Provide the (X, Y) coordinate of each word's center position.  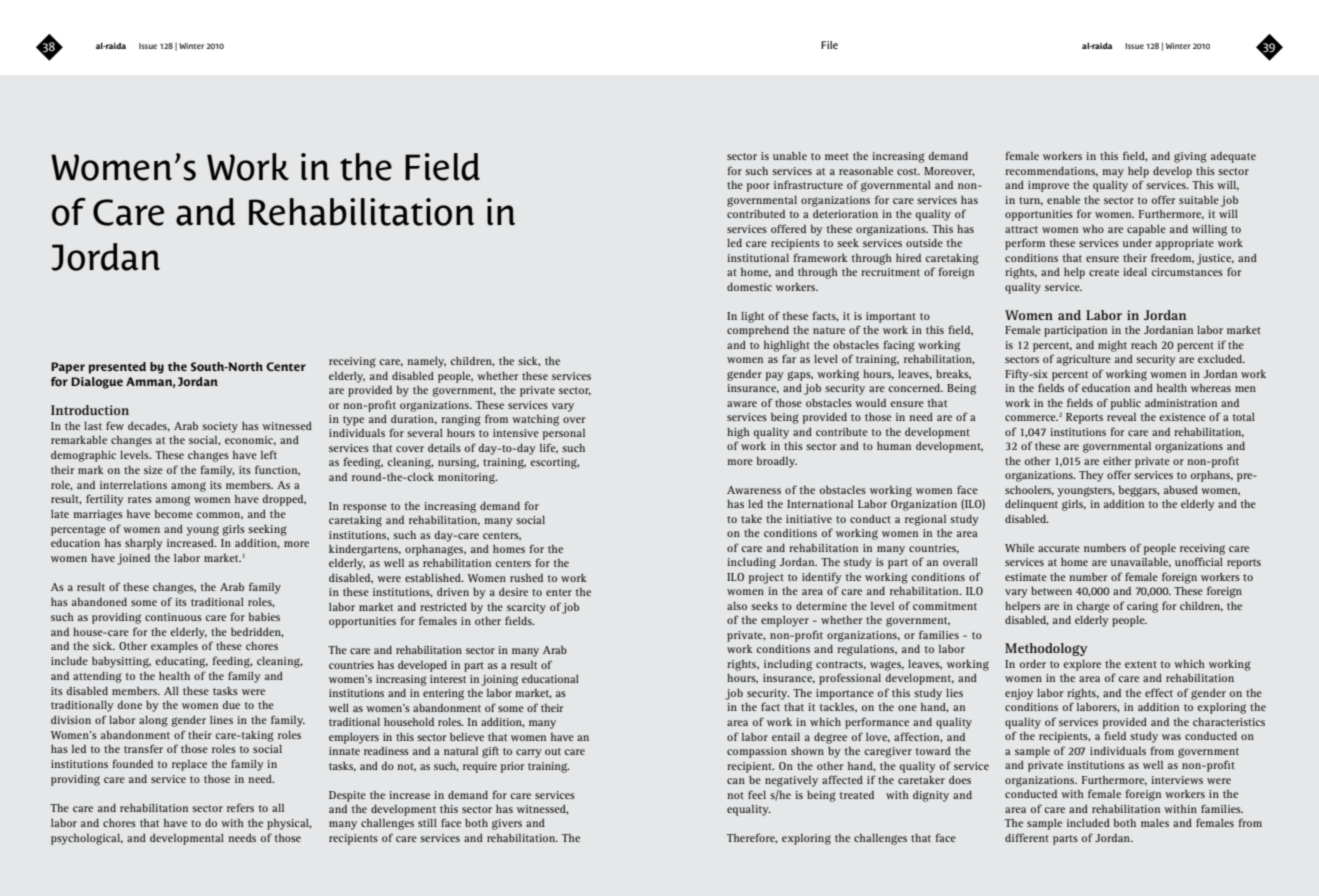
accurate (1059, 548)
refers (240, 807)
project (766, 578)
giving (1190, 157)
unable (790, 156)
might (1112, 346)
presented (117, 368)
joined (133, 559)
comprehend (758, 331)
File (829, 45)
